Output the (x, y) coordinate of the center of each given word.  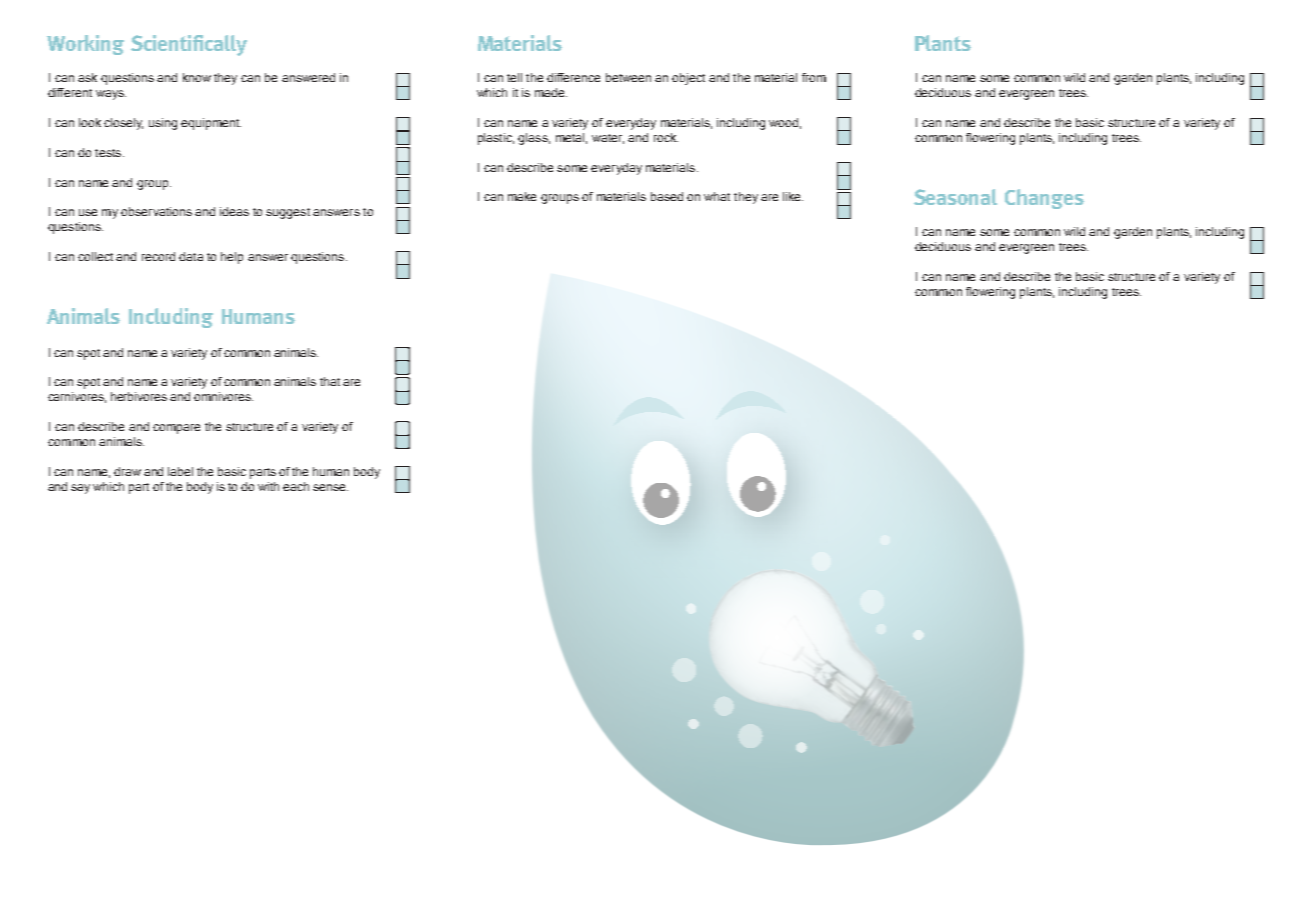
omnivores (223, 396)
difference (573, 77)
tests (109, 153)
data (191, 256)
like (793, 196)
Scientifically (189, 45)
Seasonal (955, 197)
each (296, 486)
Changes (1044, 199)
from (814, 77)
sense (330, 487)
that (330, 381)
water (608, 139)
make (522, 196)
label (180, 471)
